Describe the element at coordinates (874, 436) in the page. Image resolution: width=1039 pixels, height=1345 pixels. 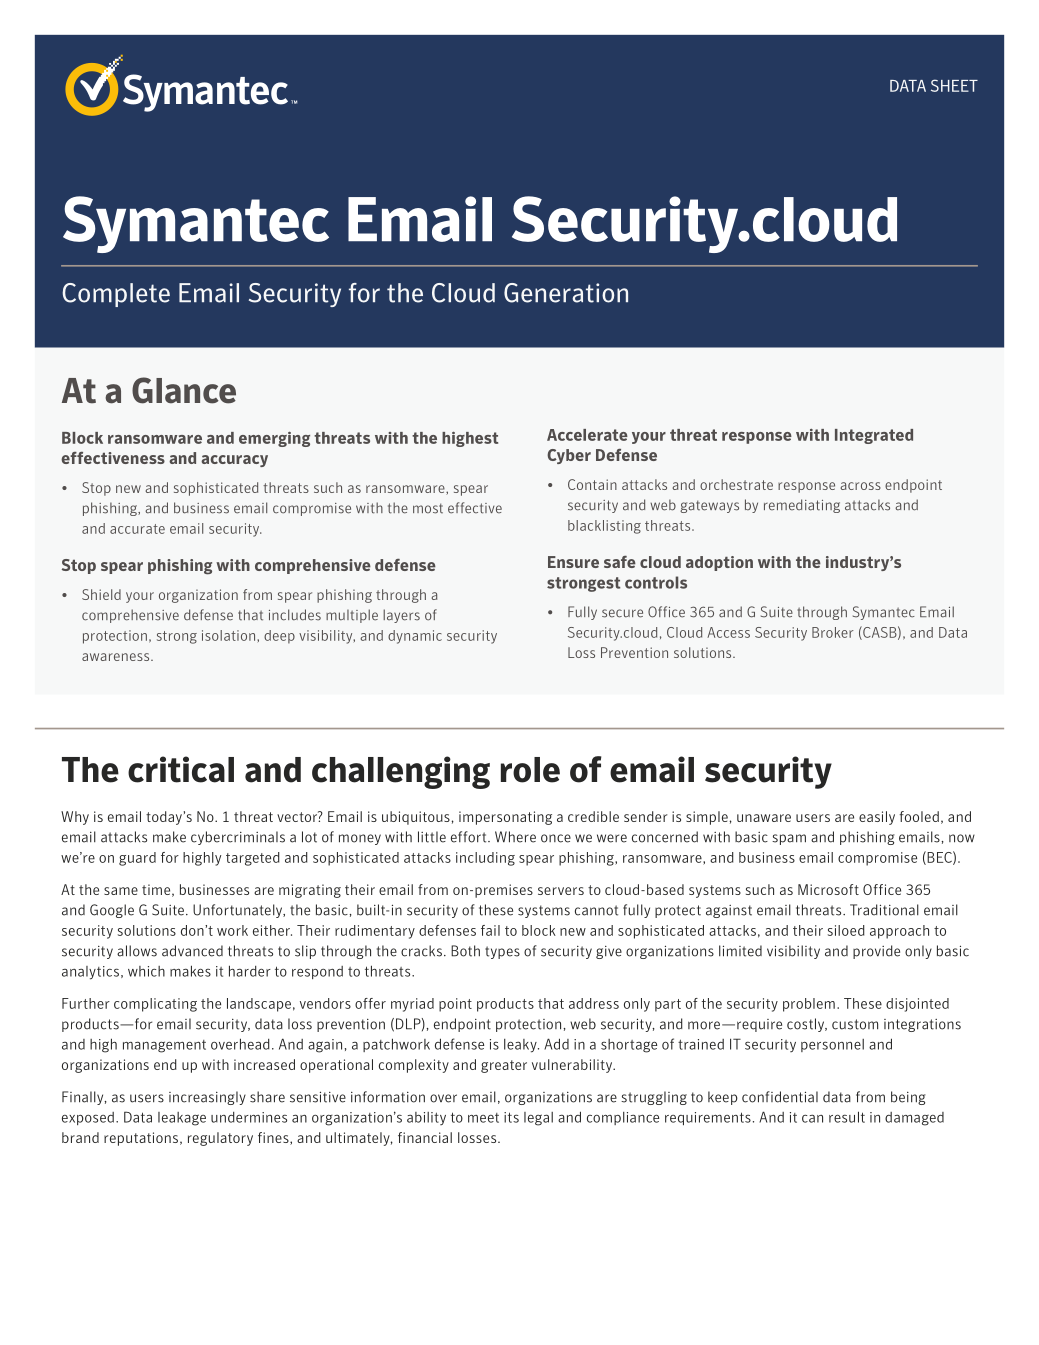
I see `Integrated` at that location.
